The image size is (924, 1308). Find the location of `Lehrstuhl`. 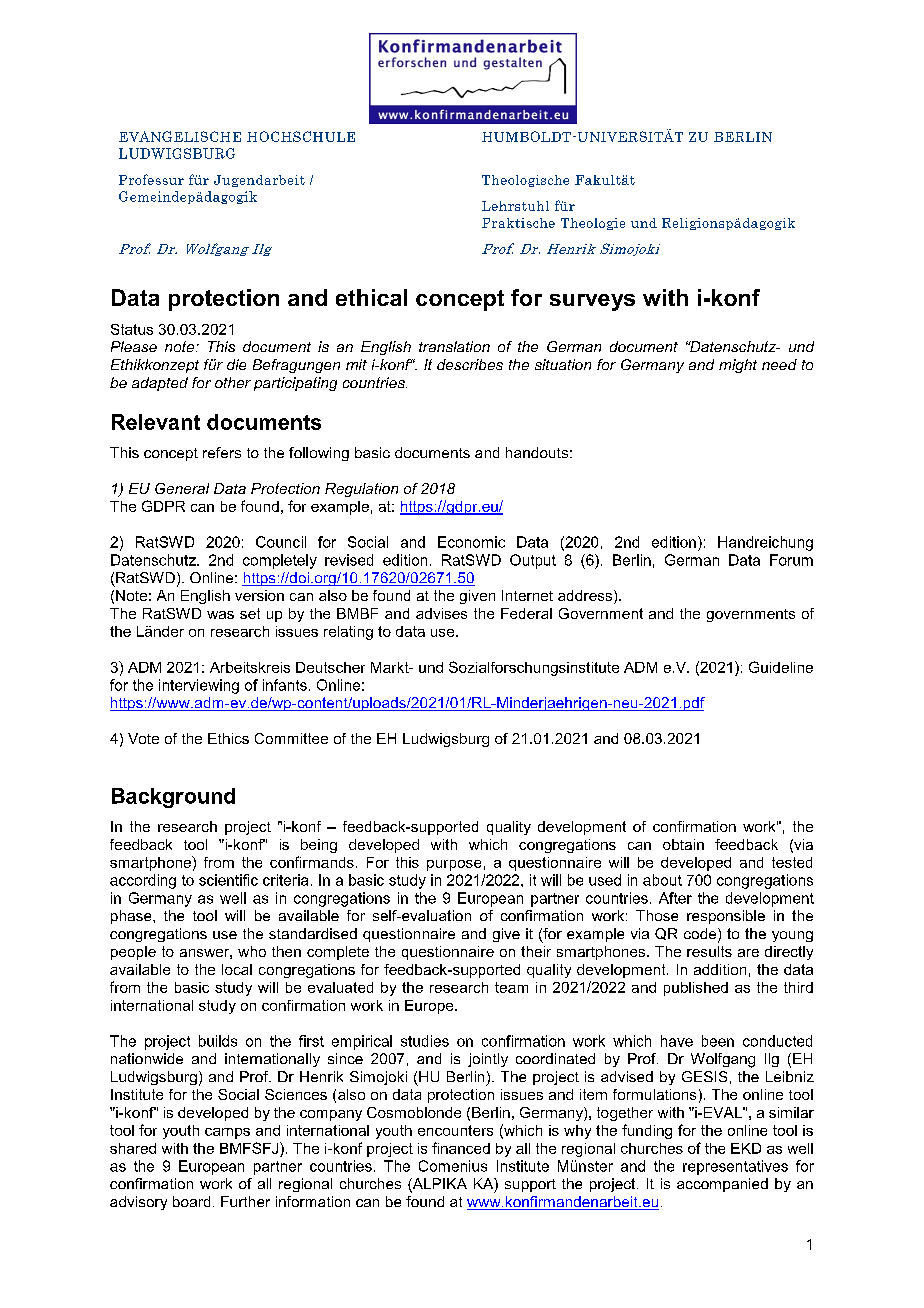

Lehrstuhl is located at coordinates (515, 206).
